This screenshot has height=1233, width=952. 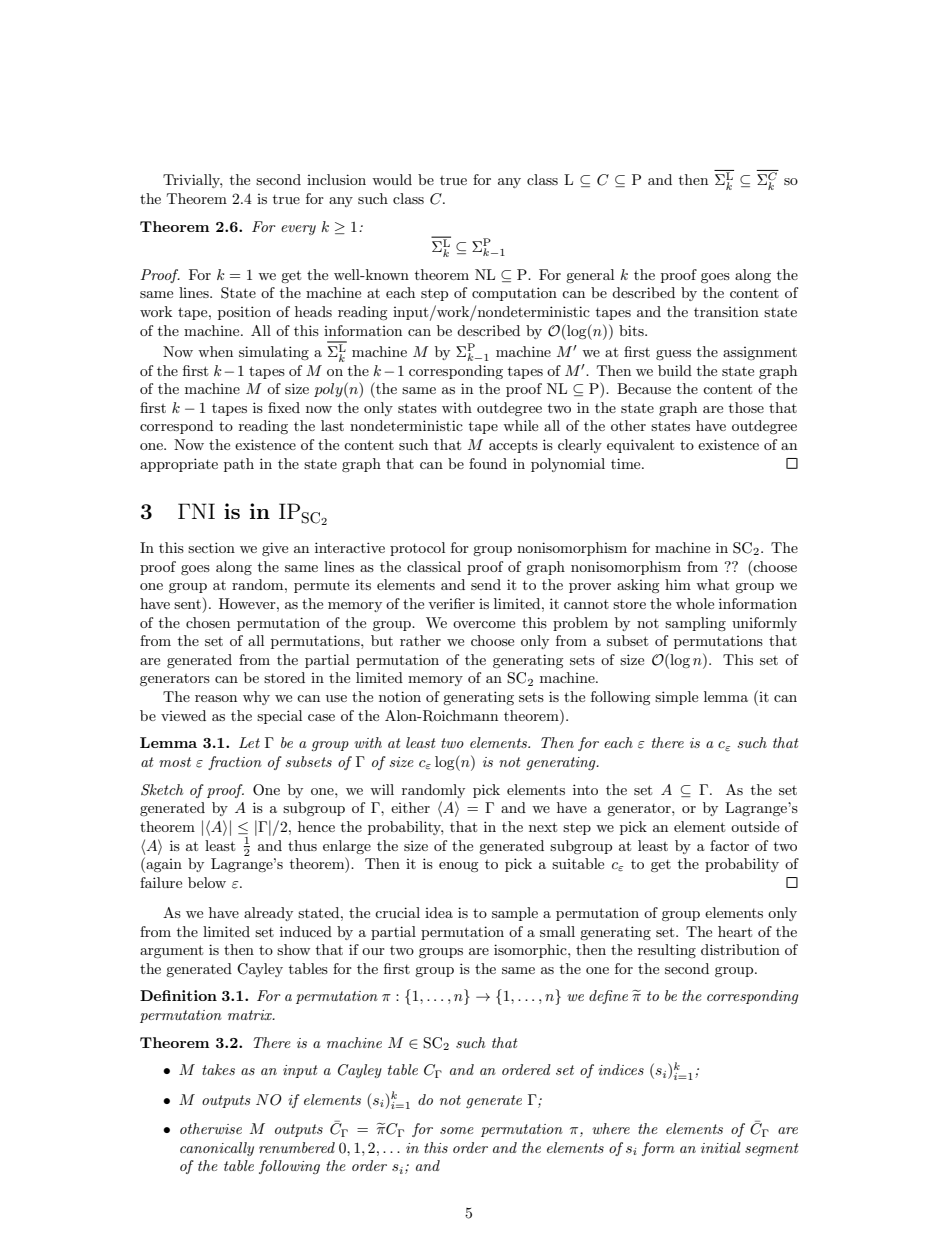 What do you see at coordinates (726, 311) in the screenshot?
I see `transition` at bounding box center [726, 311].
